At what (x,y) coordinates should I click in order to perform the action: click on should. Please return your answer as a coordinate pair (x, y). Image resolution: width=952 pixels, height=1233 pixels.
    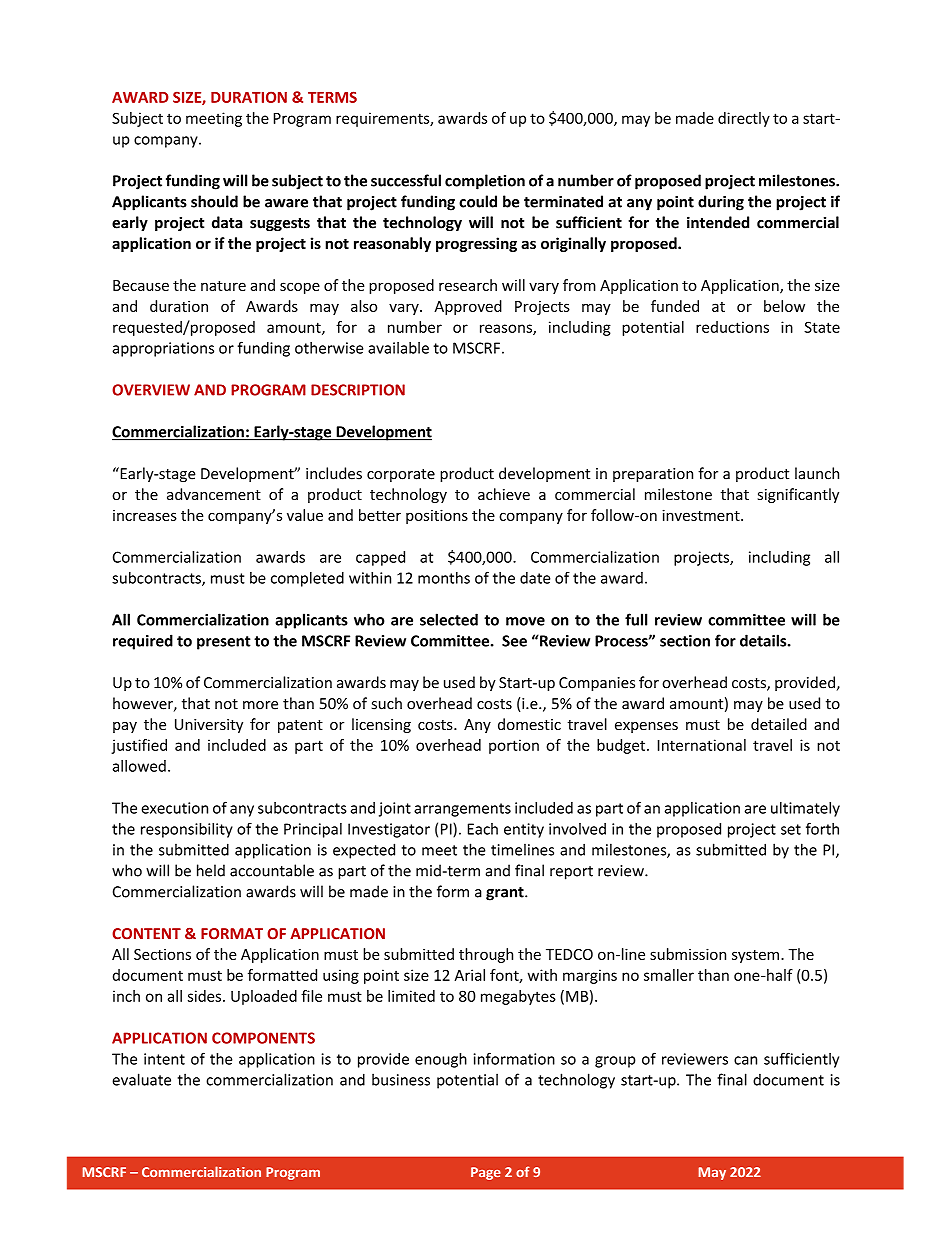
    Looking at the image, I should click on (214, 201).
